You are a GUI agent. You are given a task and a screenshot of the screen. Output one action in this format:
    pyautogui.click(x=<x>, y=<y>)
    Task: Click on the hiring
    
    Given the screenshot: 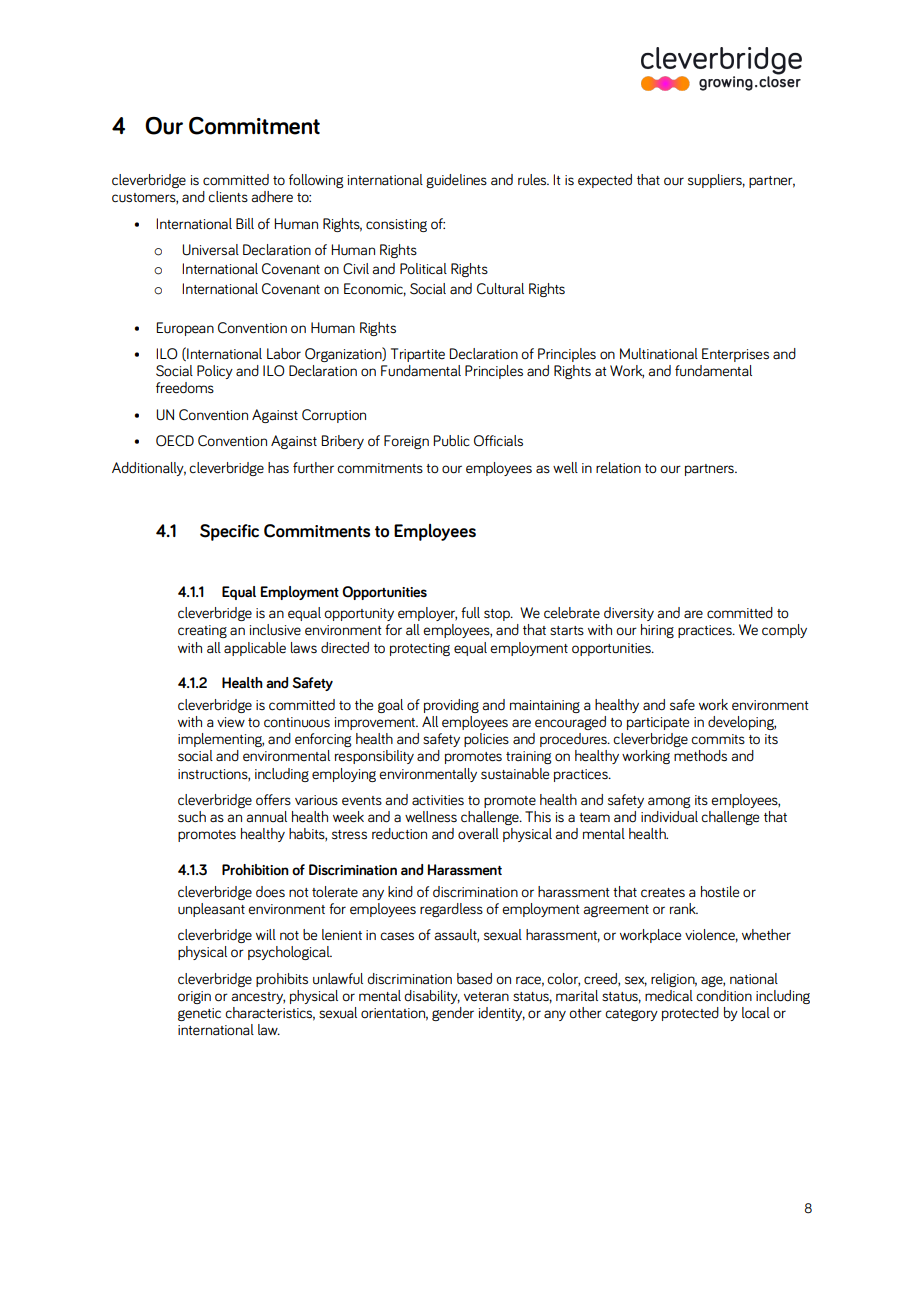 What is the action you would take?
    pyautogui.click(x=657, y=631)
